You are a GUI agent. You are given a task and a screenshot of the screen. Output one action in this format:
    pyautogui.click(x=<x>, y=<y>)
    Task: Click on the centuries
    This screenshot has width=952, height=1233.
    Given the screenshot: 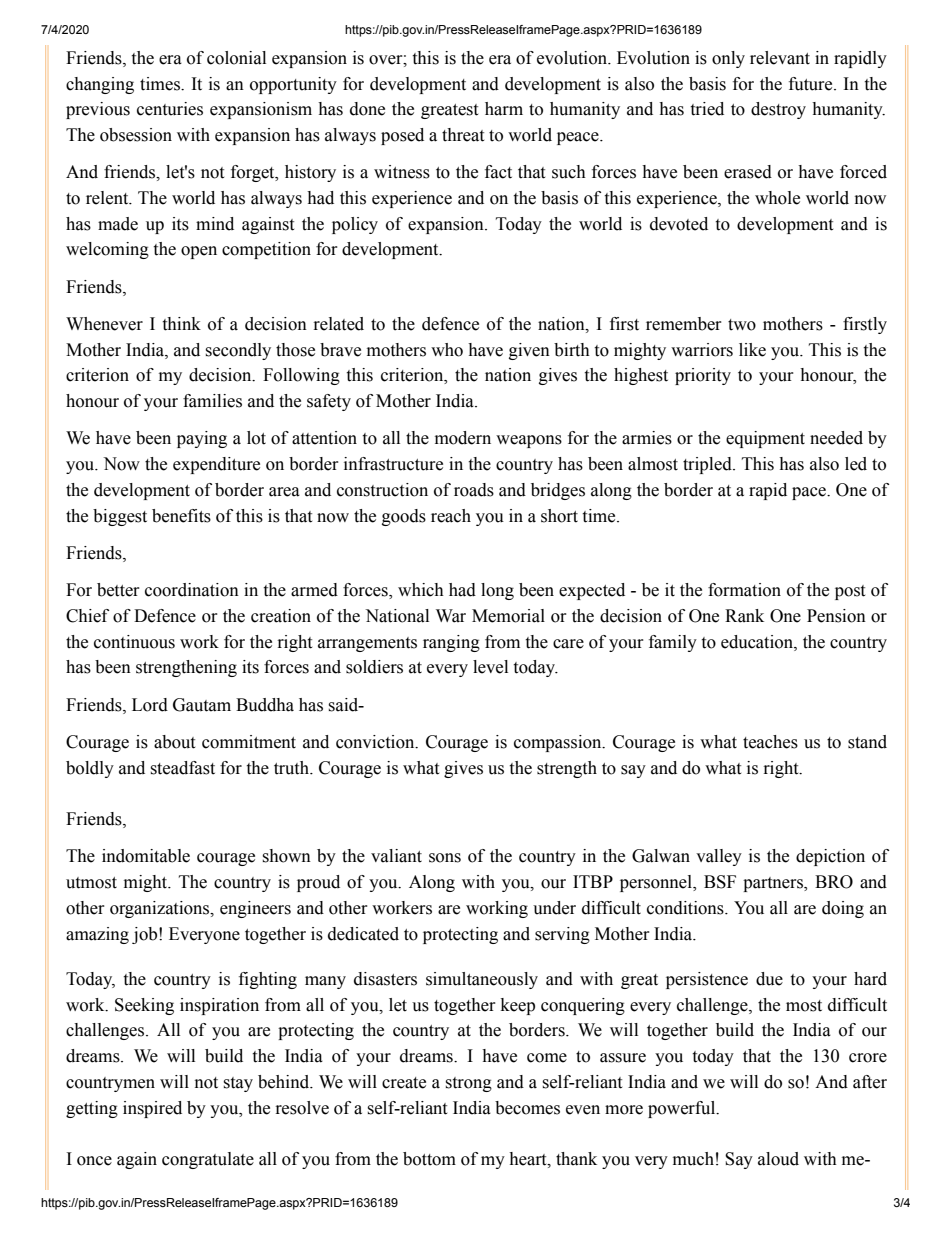 What is the action you would take?
    pyautogui.click(x=170, y=109)
